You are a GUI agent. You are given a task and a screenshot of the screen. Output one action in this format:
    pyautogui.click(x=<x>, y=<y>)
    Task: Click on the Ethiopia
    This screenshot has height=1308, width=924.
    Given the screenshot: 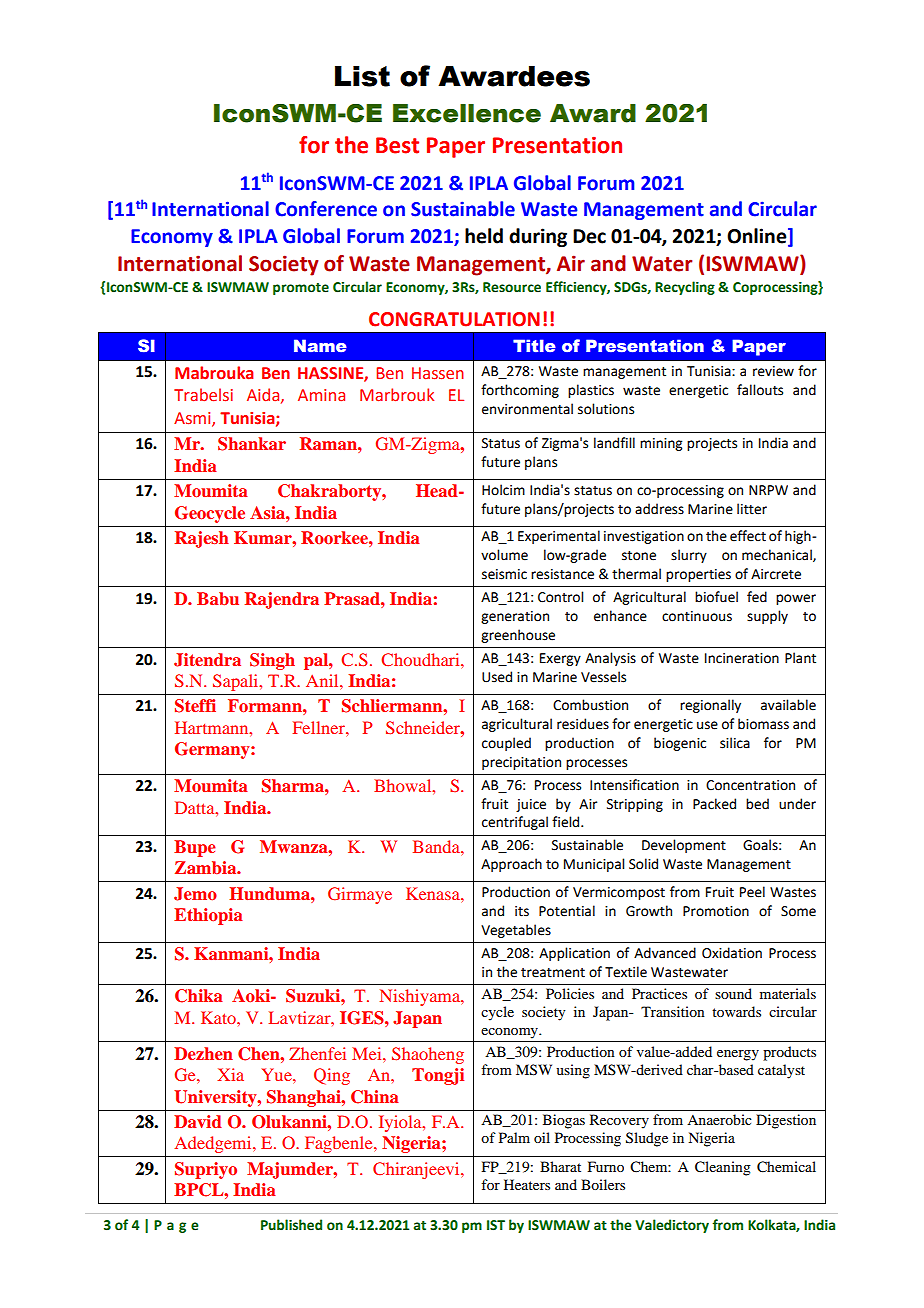 What is the action you would take?
    pyautogui.click(x=208, y=916)
